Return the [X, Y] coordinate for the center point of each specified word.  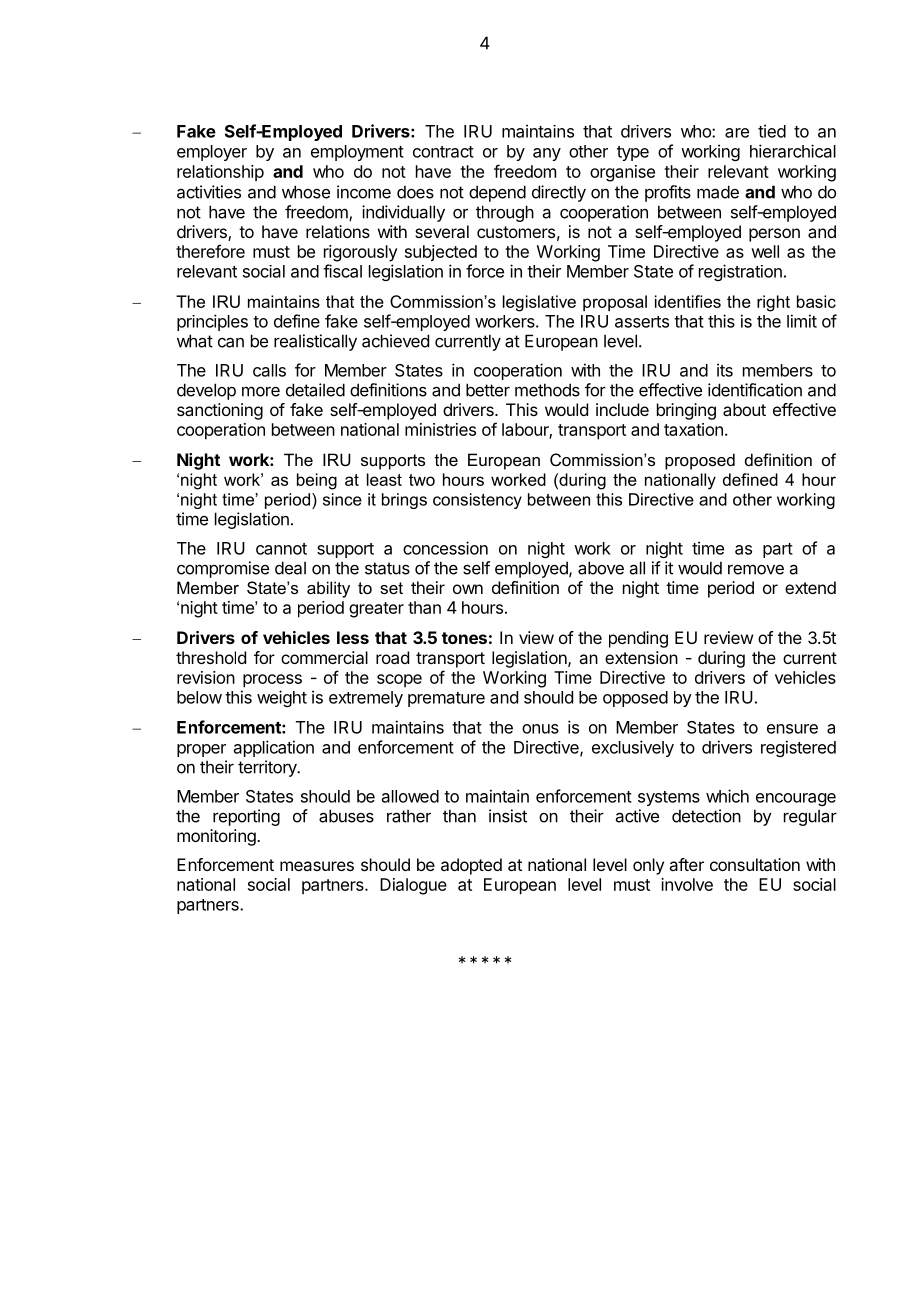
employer [212, 153]
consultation [755, 864]
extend [810, 587]
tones [464, 638]
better [488, 390]
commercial [324, 657]
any [547, 154]
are [737, 133]
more [261, 391]
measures [317, 866]
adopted [471, 866]
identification [755, 390]
